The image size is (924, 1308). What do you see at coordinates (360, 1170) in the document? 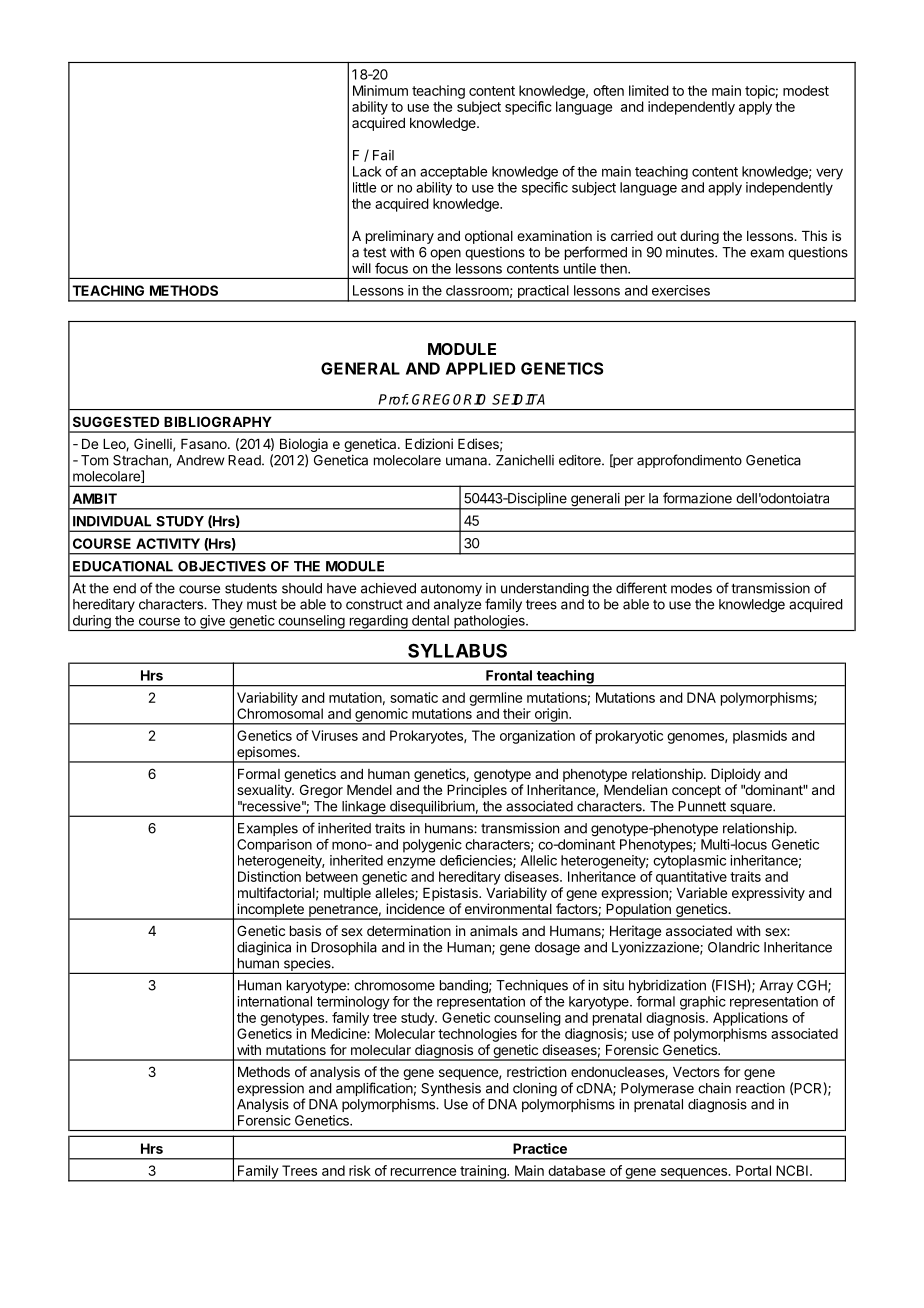
I see `risk` at bounding box center [360, 1170].
